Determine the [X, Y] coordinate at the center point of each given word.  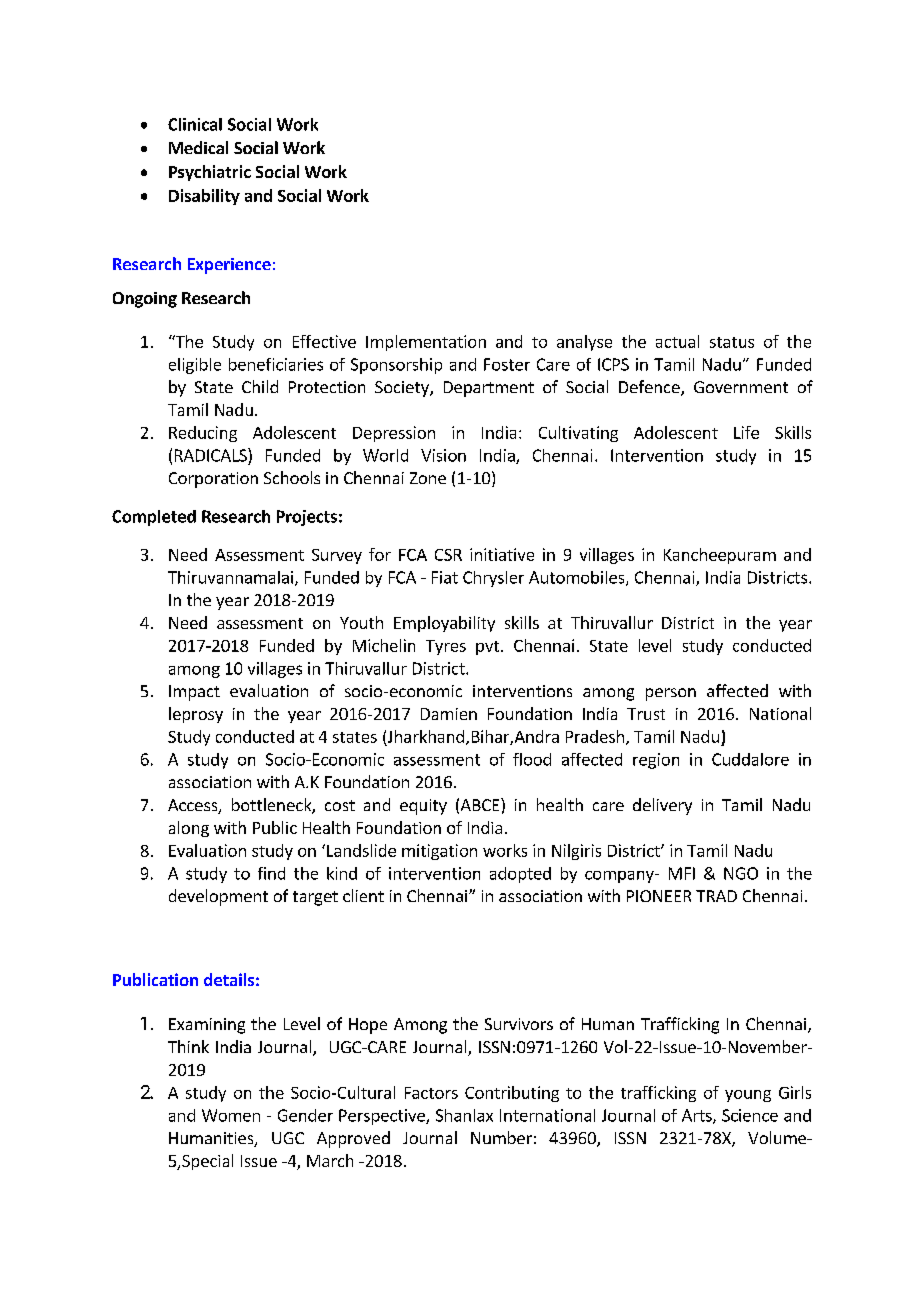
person [671, 694]
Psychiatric [210, 173]
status [732, 342]
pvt [487, 648]
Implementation [426, 343]
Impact [194, 693]
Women [231, 1115]
